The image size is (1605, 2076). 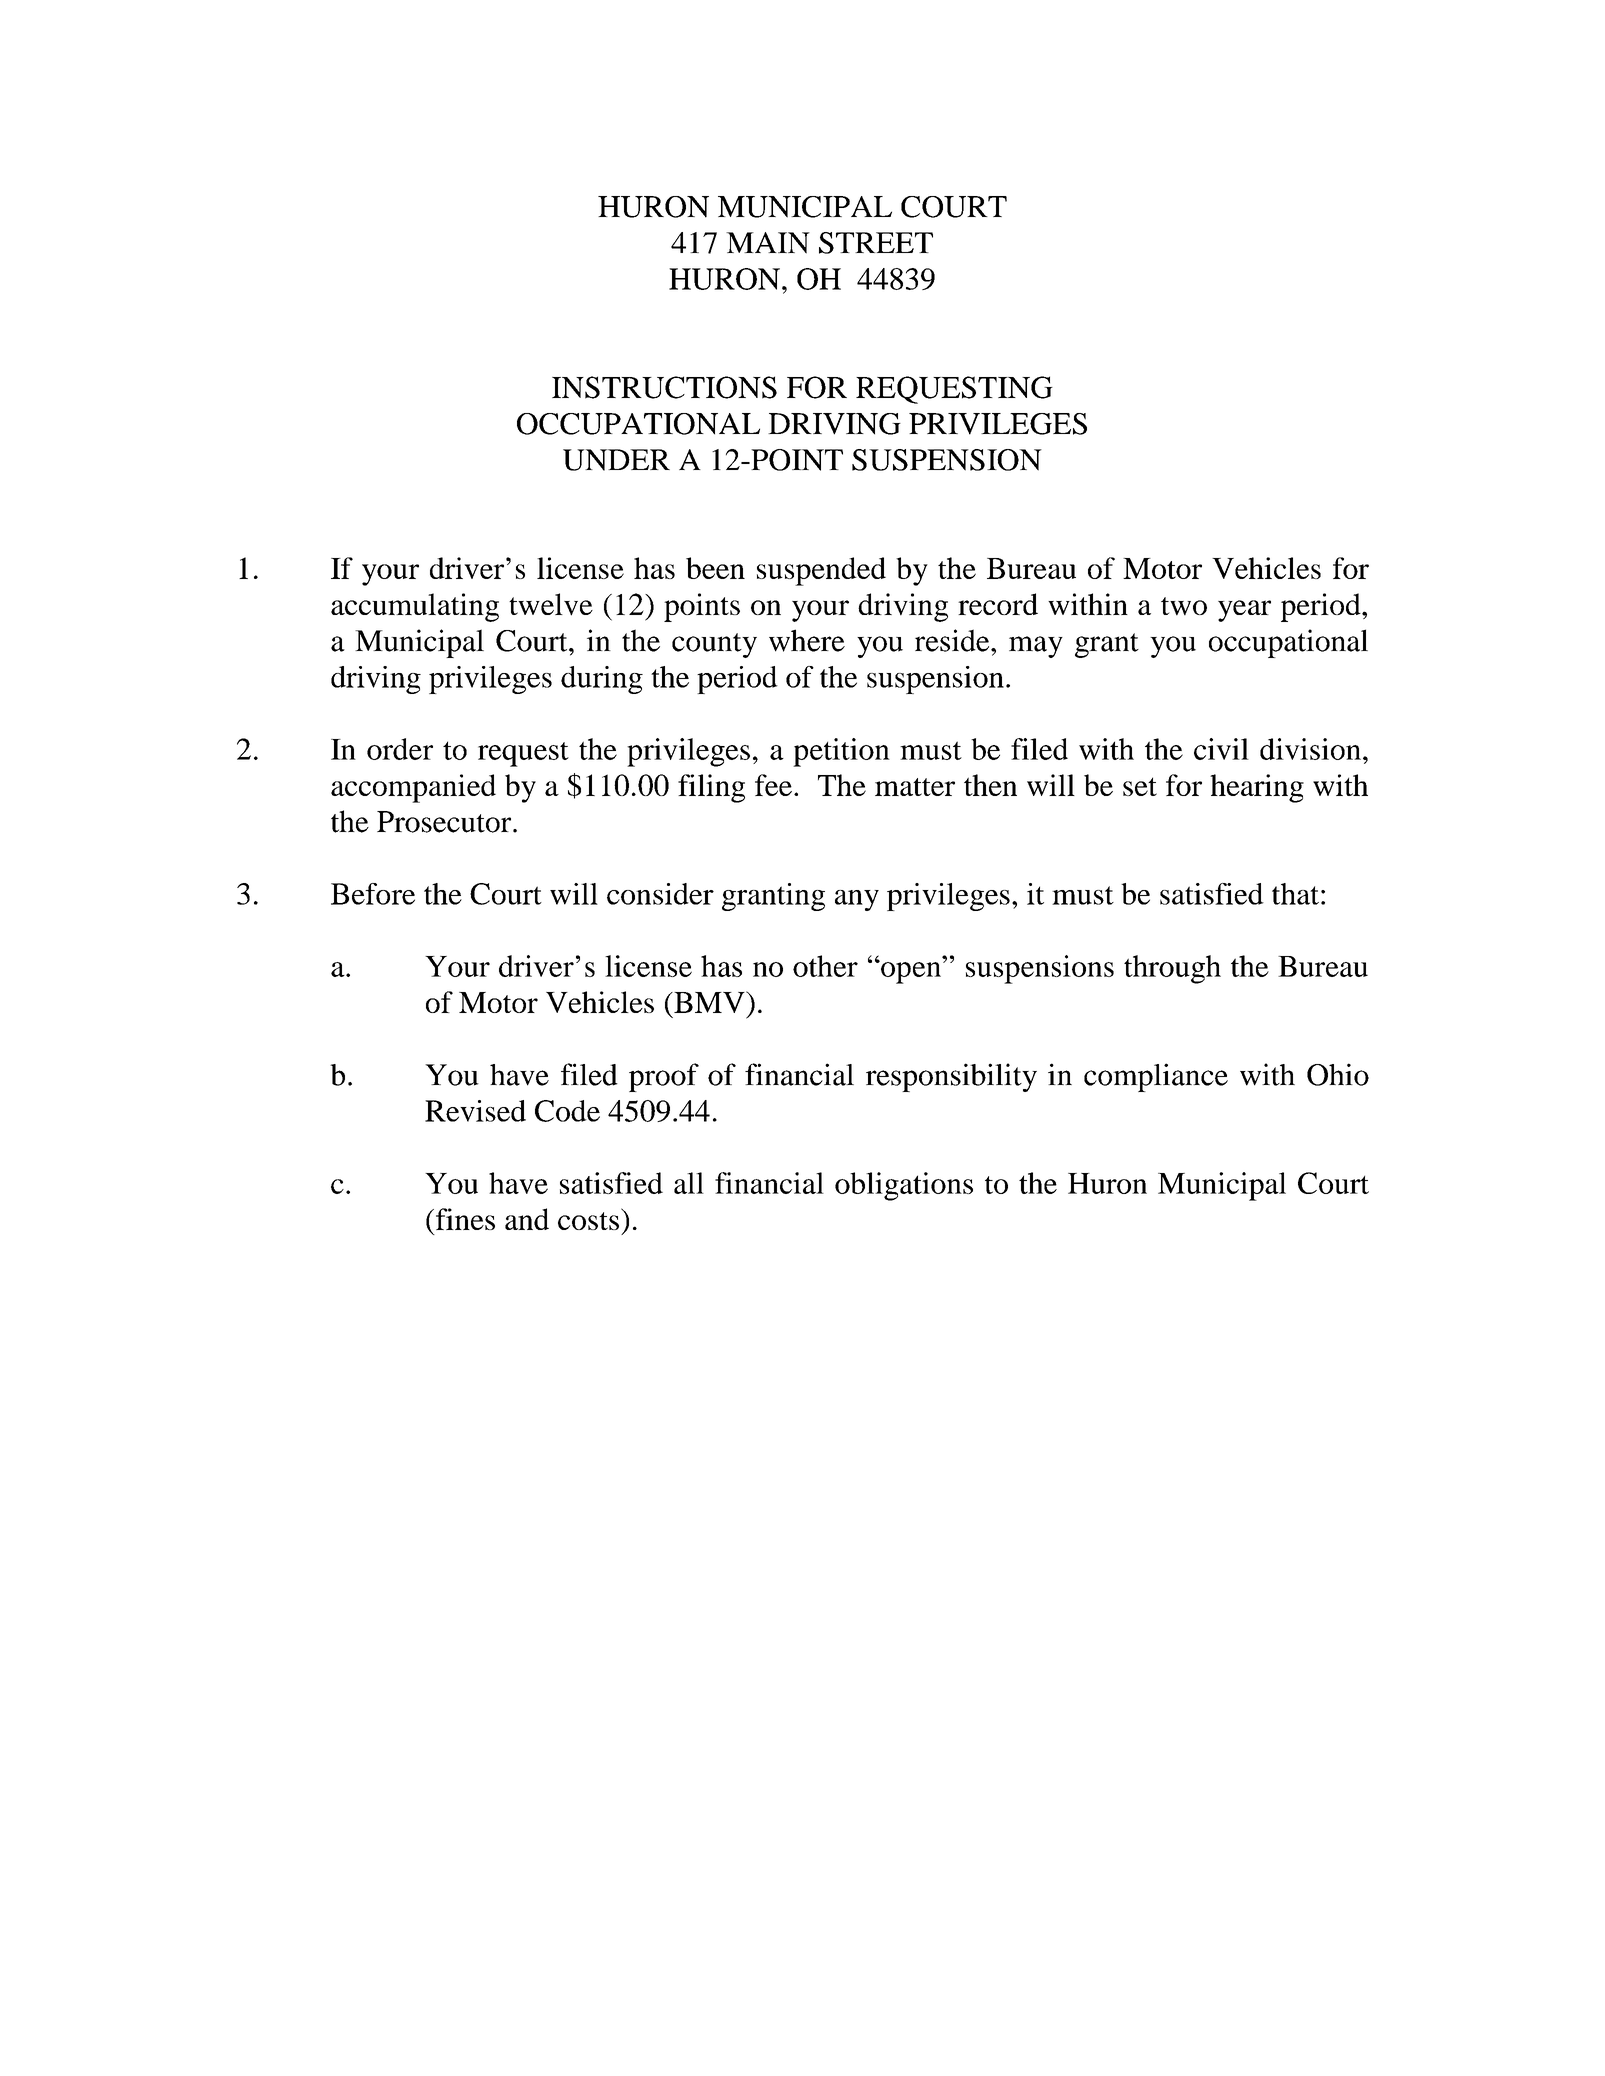 What do you see at coordinates (1156, 1077) in the image?
I see `compliance` at bounding box center [1156, 1077].
